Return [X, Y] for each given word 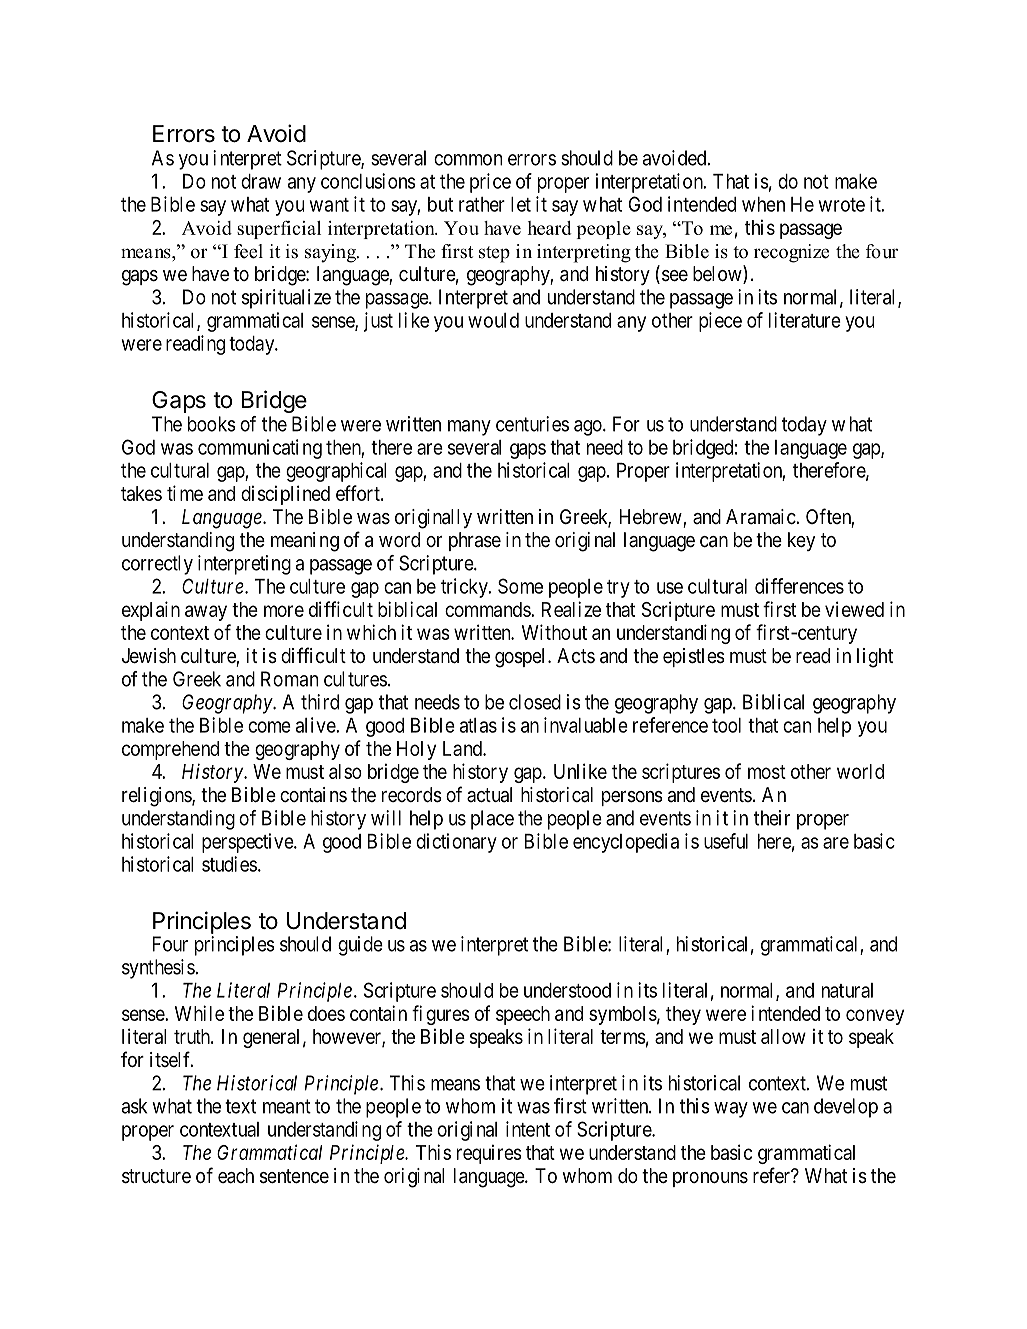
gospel [522, 658]
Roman [289, 679]
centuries [532, 424]
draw [261, 181]
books [212, 424]
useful [726, 841]
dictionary [456, 843]
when [763, 204]
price [490, 183]
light [875, 658]
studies [229, 864]
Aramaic [761, 517]
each [236, 1176]
